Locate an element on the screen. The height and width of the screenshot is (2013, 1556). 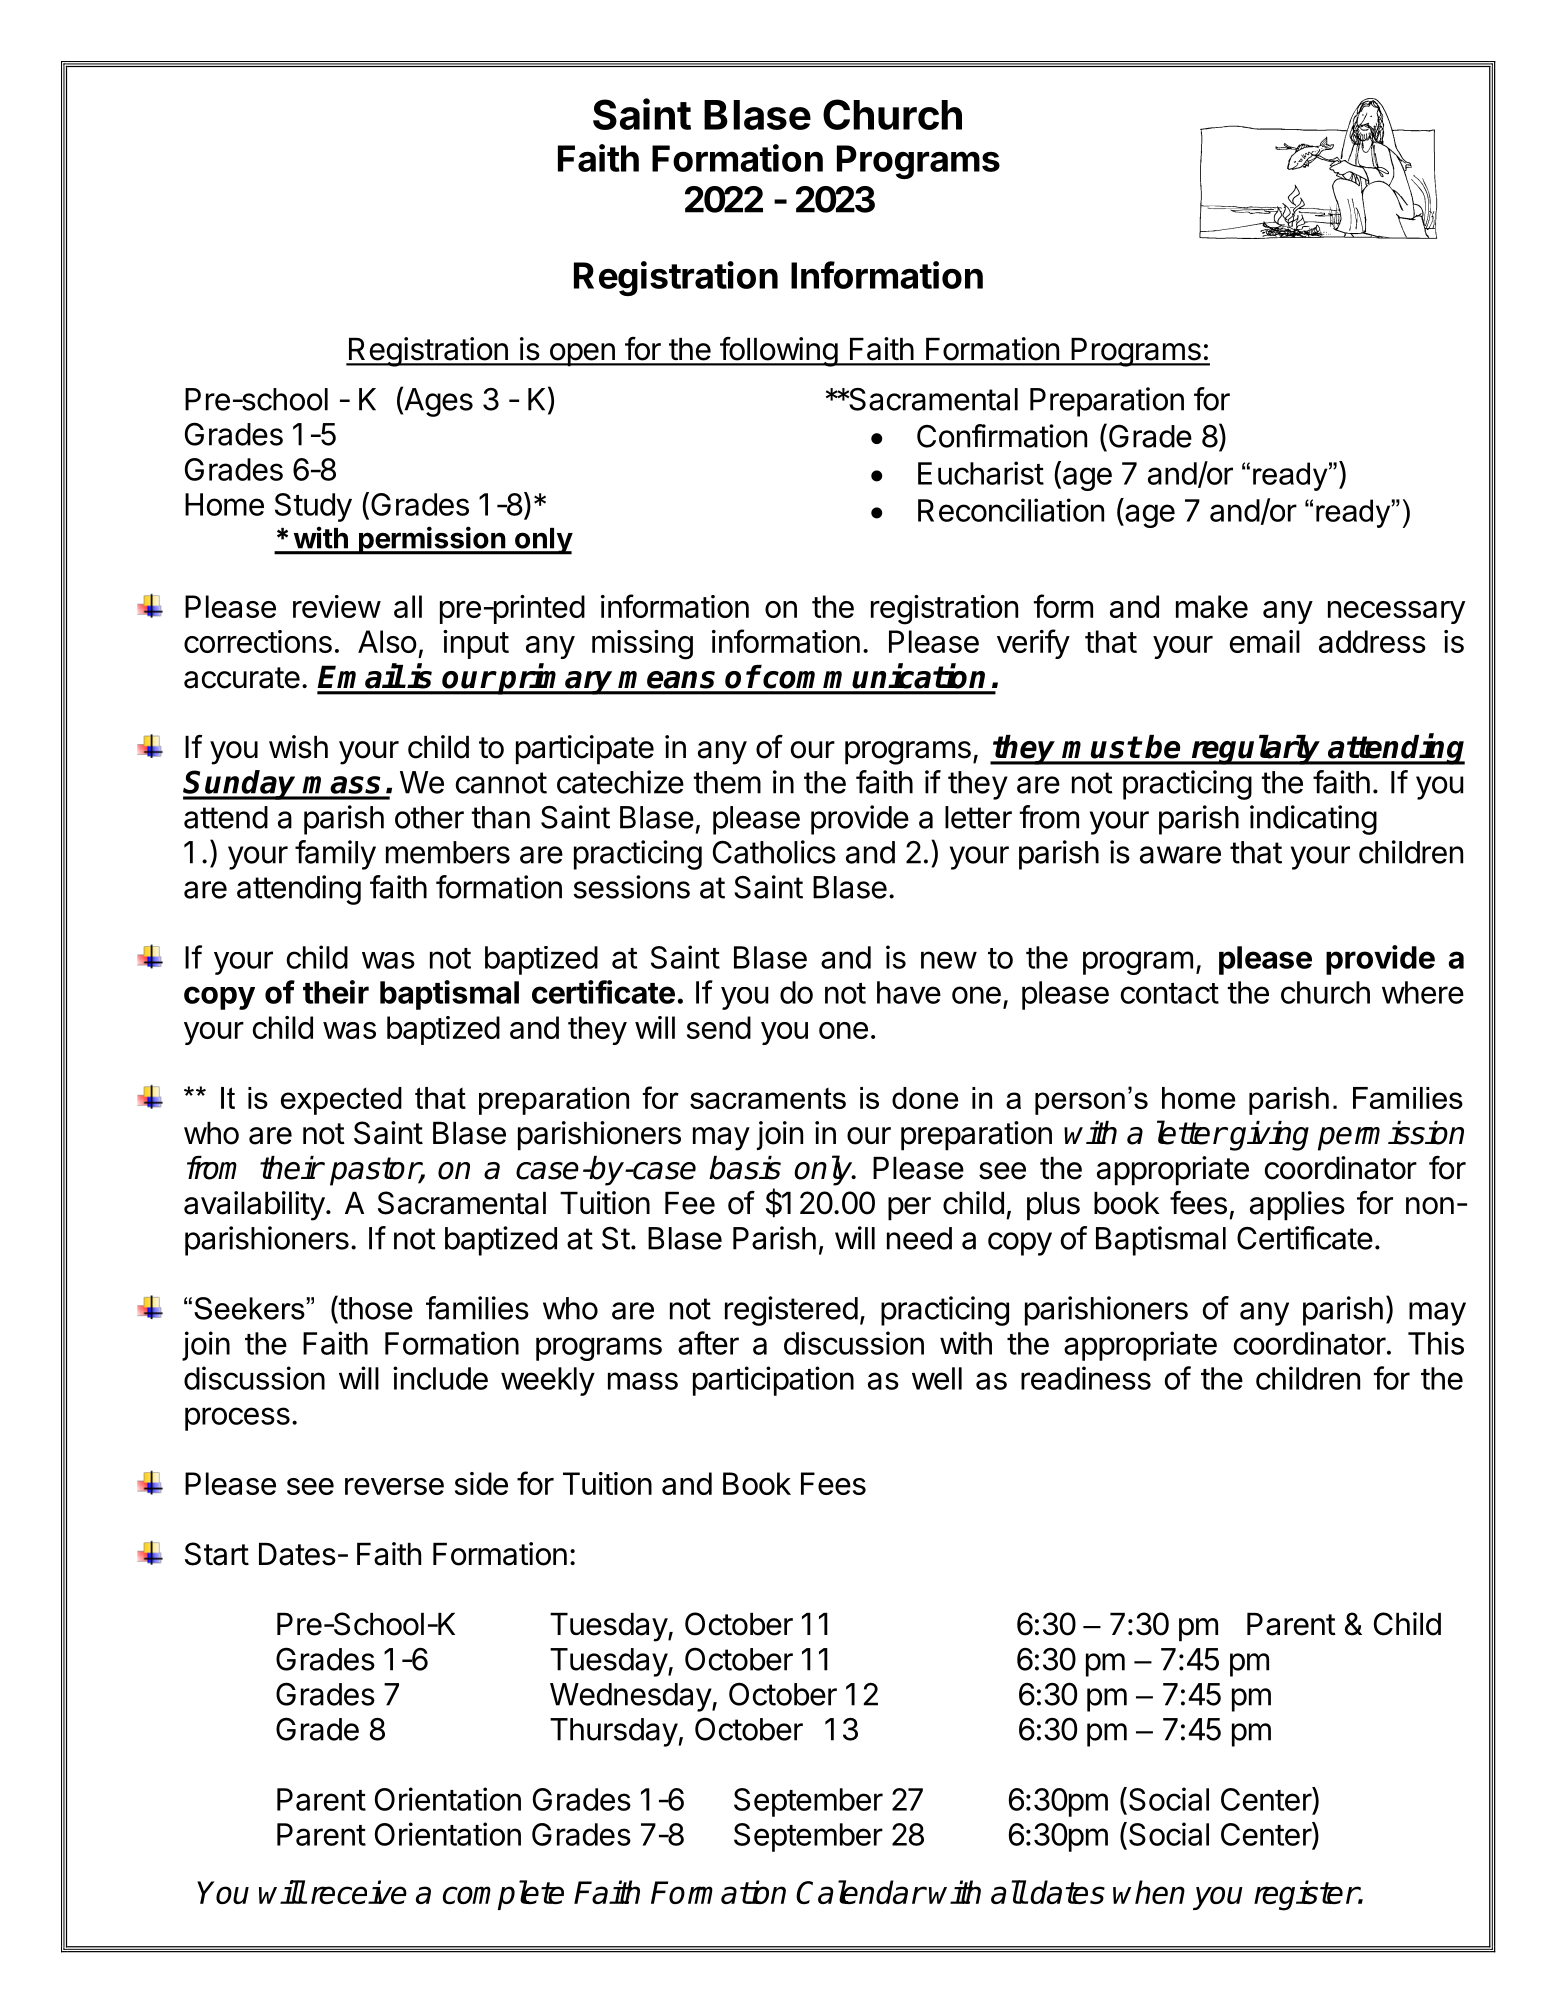
Wednesday is located at coordinates (631, 1697).
